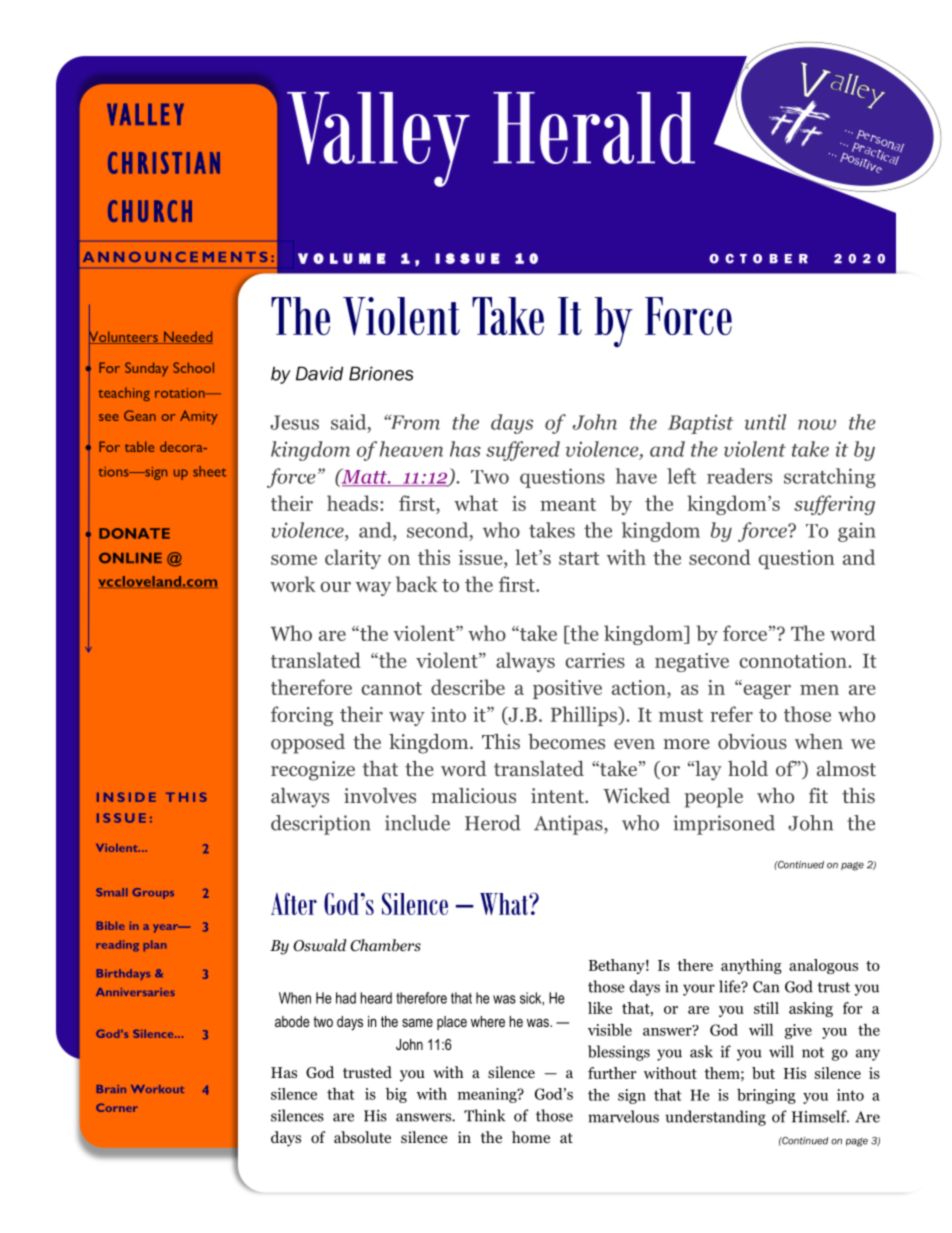  Describe the element at coordinates (724, 825) in the screenshot. I see `imprisoned` at that location.
